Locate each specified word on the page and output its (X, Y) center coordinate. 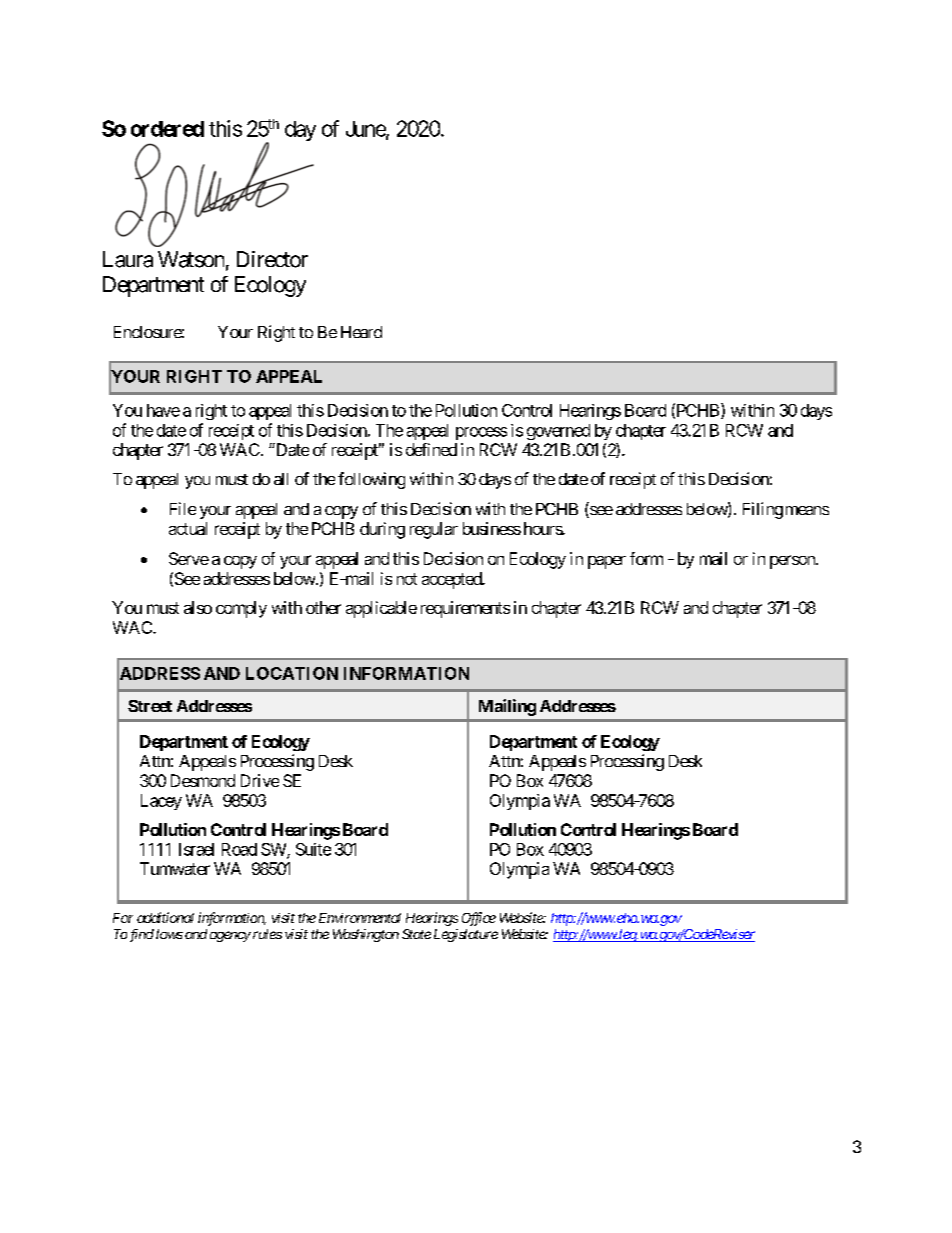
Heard (361, 332)
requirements (465, 609)
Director (272, 259)
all (281, 479)
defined (431, 449)
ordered (167, 129)
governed (558, 432)
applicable (381, 609)
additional (165, 917)
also (198, 607)
